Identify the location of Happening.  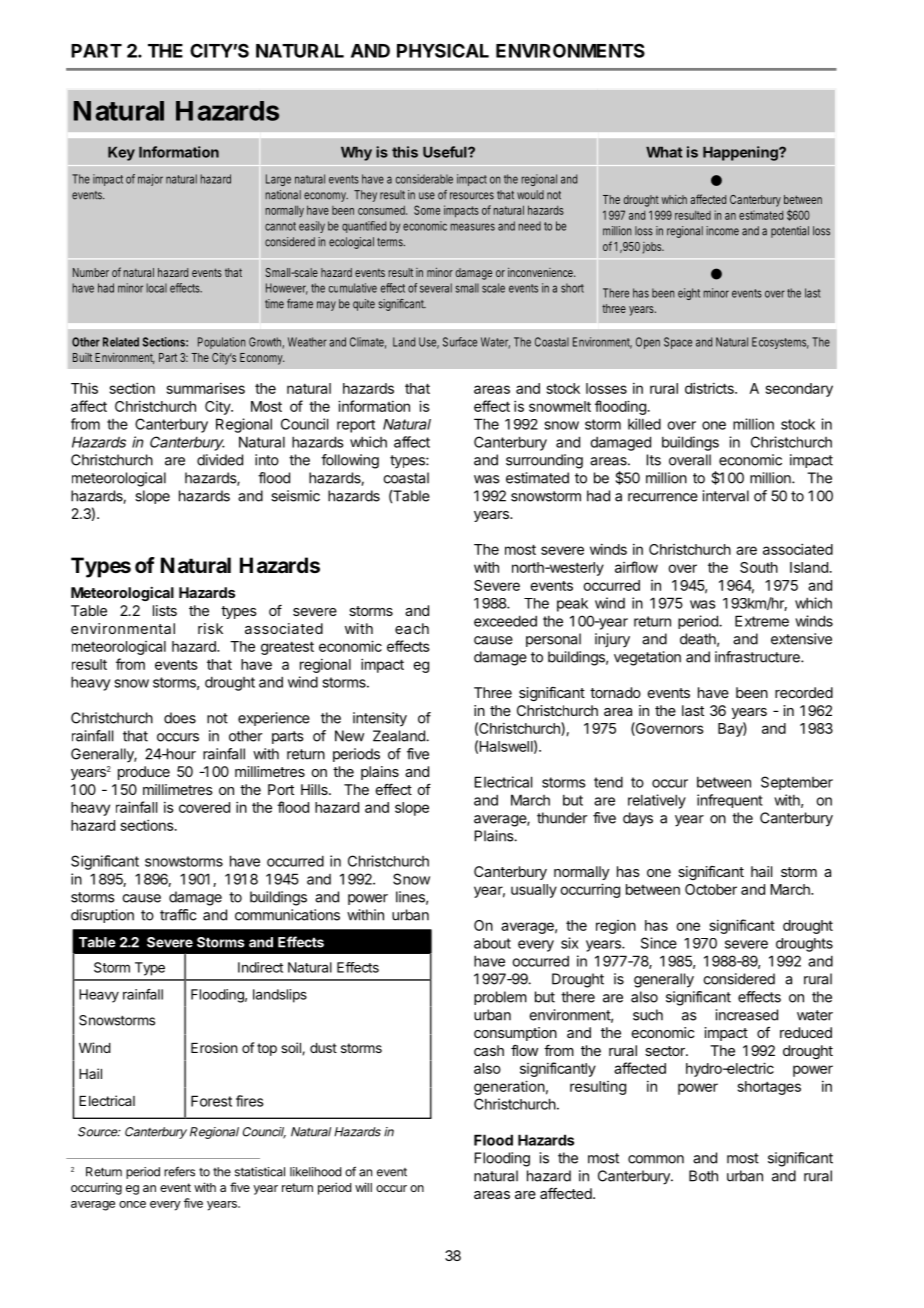
(741, 153).
